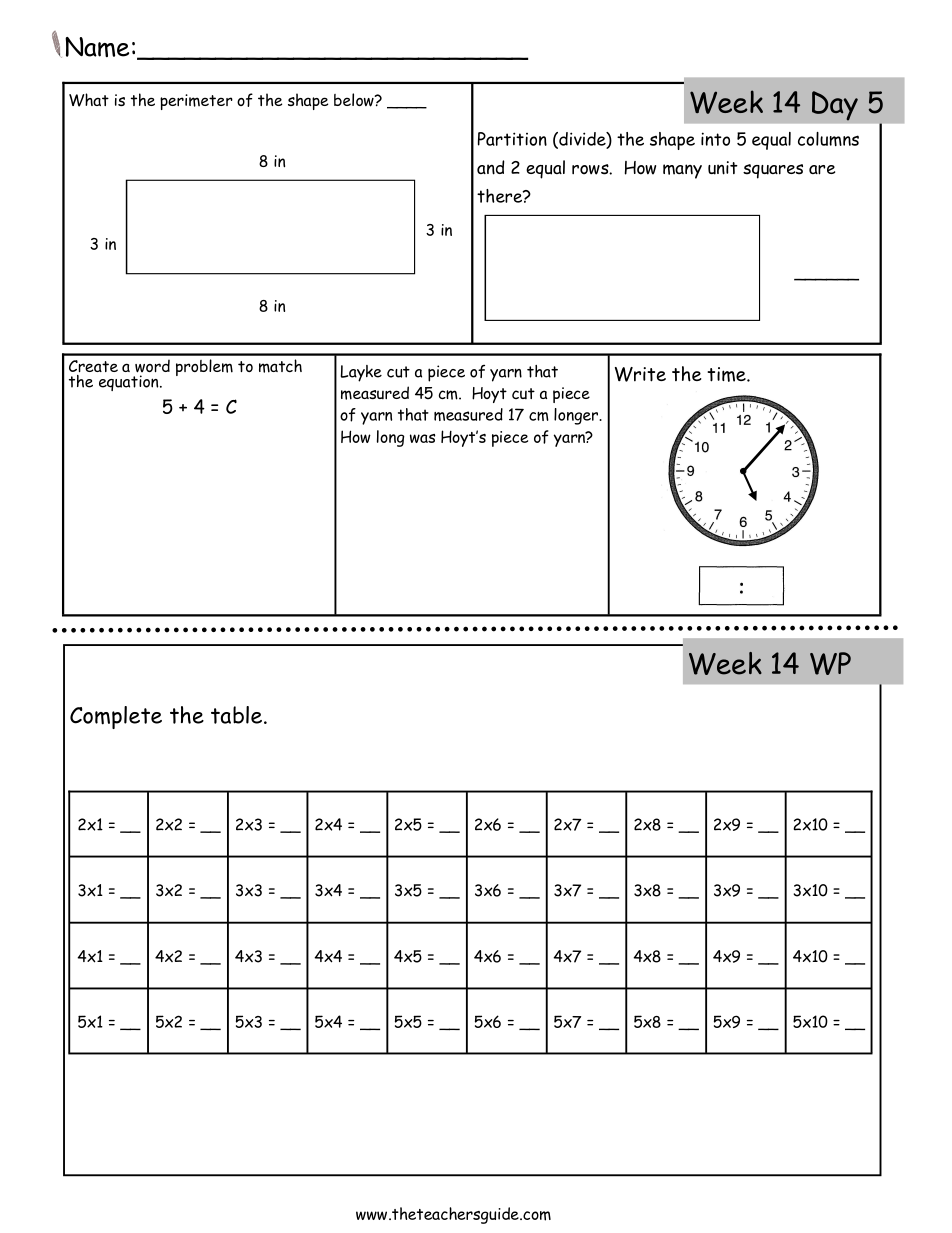 The height and width of the screenshot is (1233, 952). I want to click on time, so click(727, 374).
